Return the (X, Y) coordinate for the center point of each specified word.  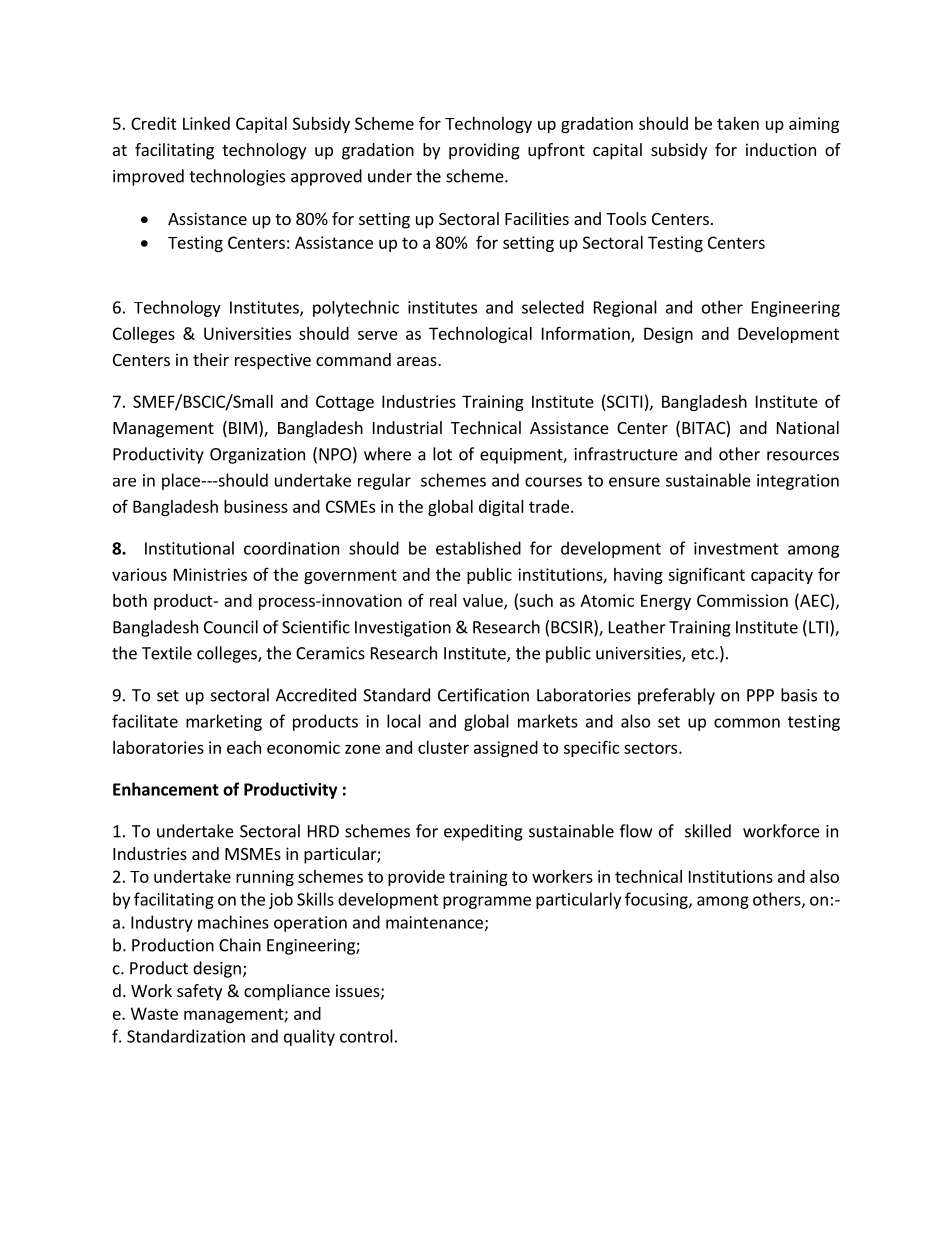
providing (484, 151)
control (366, 1036)
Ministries (210, 574)
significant (706, 576)
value (484, 601)
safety (199, 992)
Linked (206, 123)
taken (738, 123)
